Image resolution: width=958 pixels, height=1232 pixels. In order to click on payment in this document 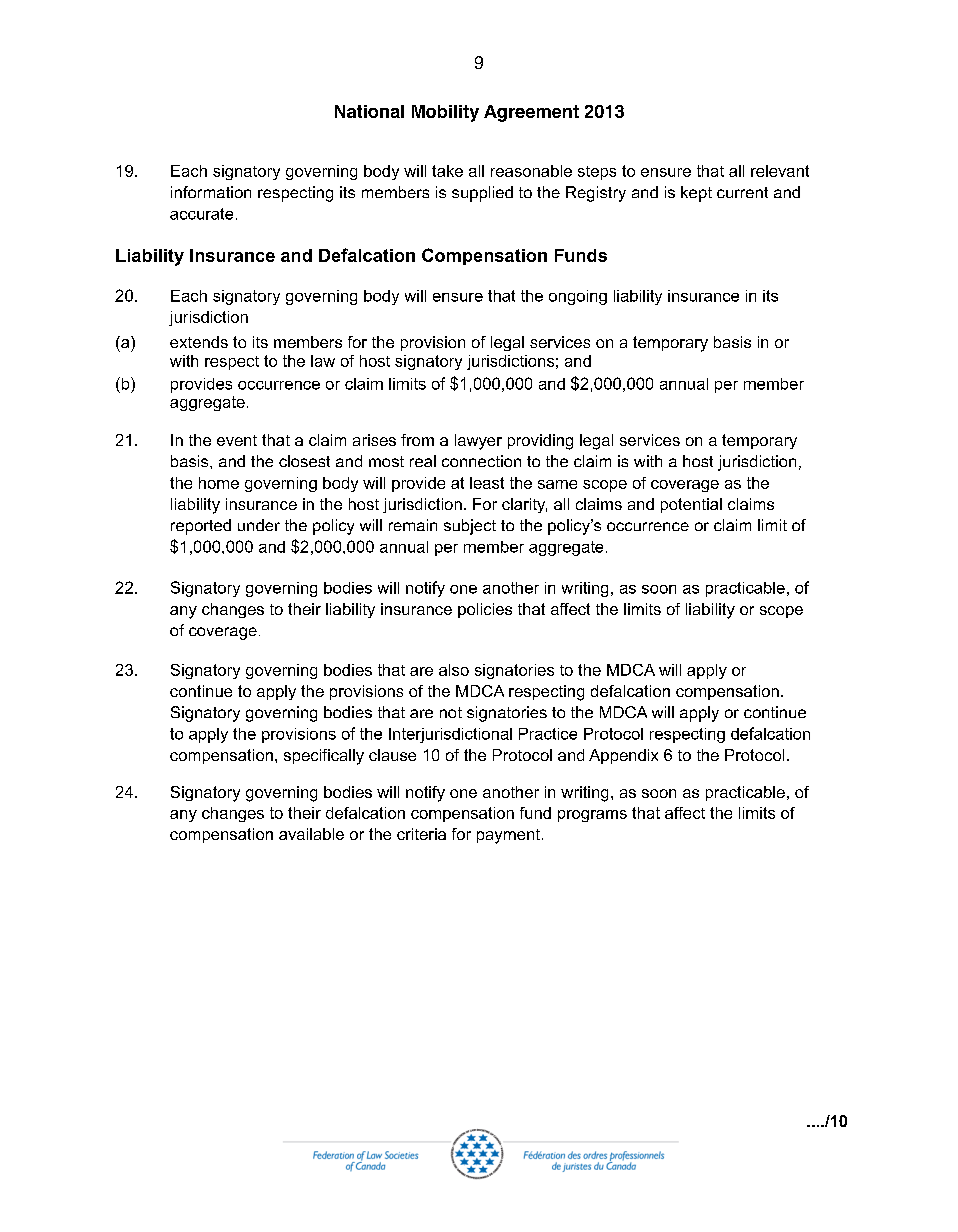, I will do `click(508, 836)`.
